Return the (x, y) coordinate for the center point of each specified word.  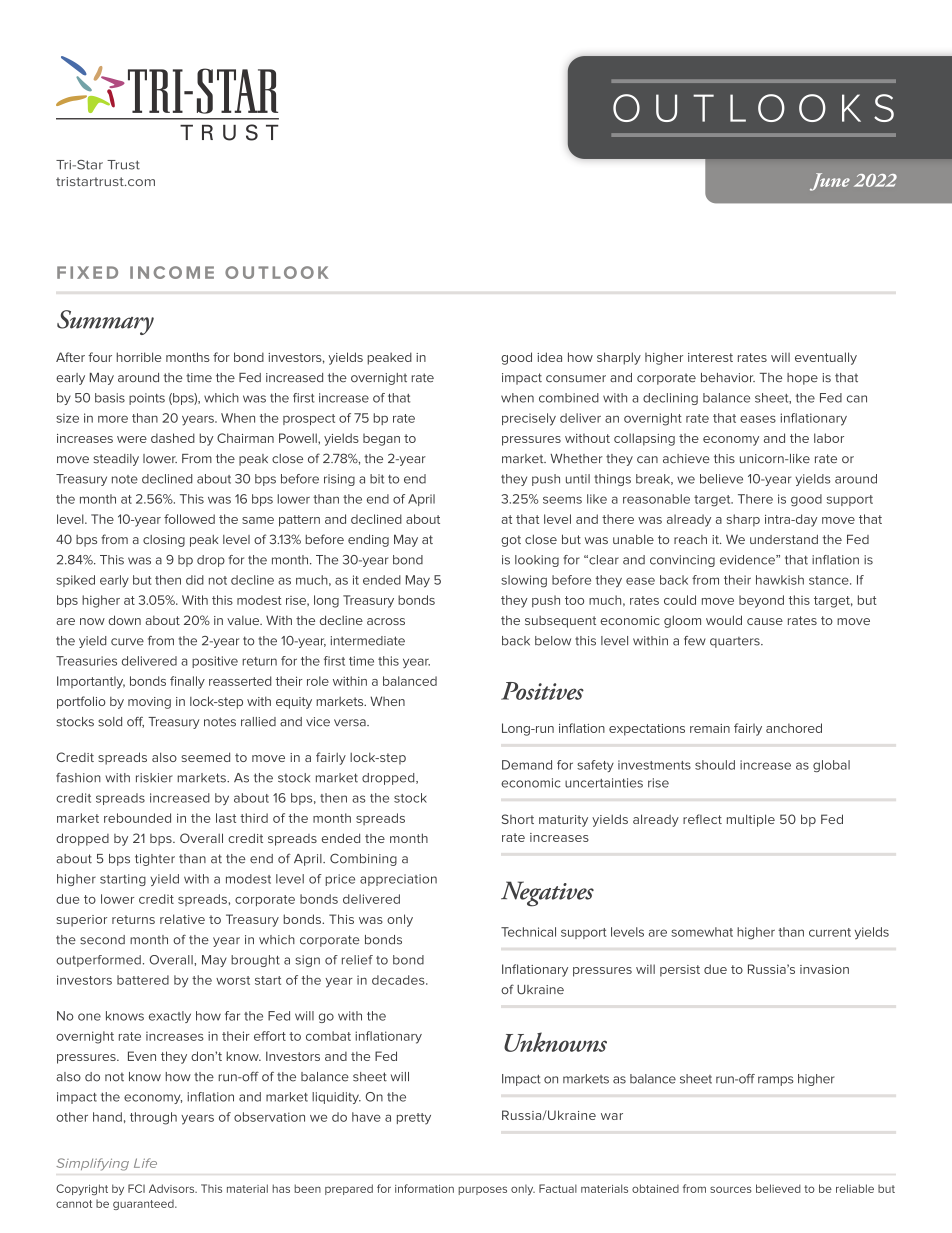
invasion (824, 969)
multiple (751, 820)
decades (399, 980)
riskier (154, 778)
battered (143, 980)
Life (145, 1163)
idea (549, 357)
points (147, 399)
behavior (728, 378)
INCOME (172, 272)
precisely (529, 419)
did (195, 580)
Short (518, 819)
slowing (524, 581)
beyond (761, 601)
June (830, 182)
